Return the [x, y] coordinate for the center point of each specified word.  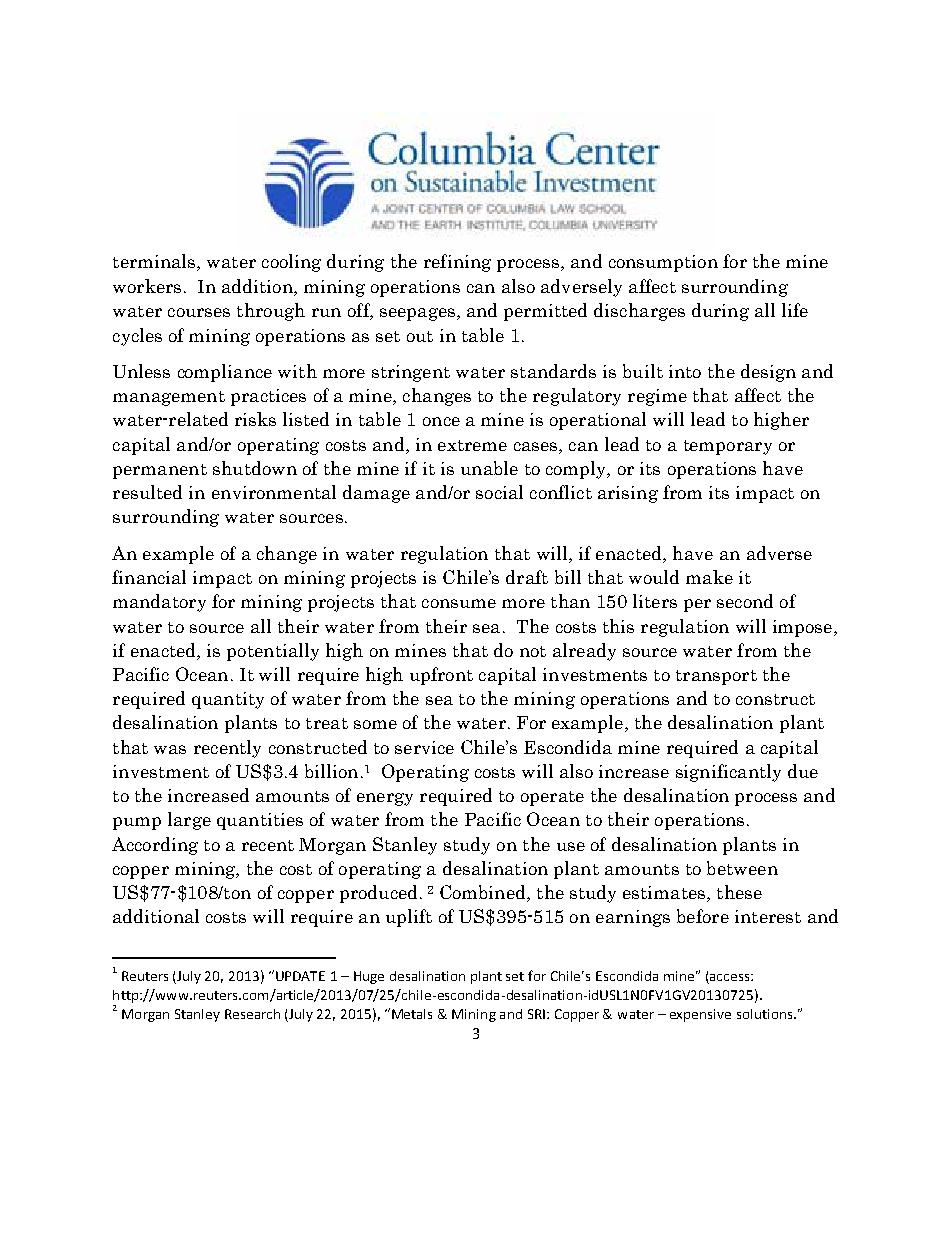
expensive [700, 1015]
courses [199, 312]
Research [252, 1014]
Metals [412, 1014]
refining [457, 263]
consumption [663, 263]
